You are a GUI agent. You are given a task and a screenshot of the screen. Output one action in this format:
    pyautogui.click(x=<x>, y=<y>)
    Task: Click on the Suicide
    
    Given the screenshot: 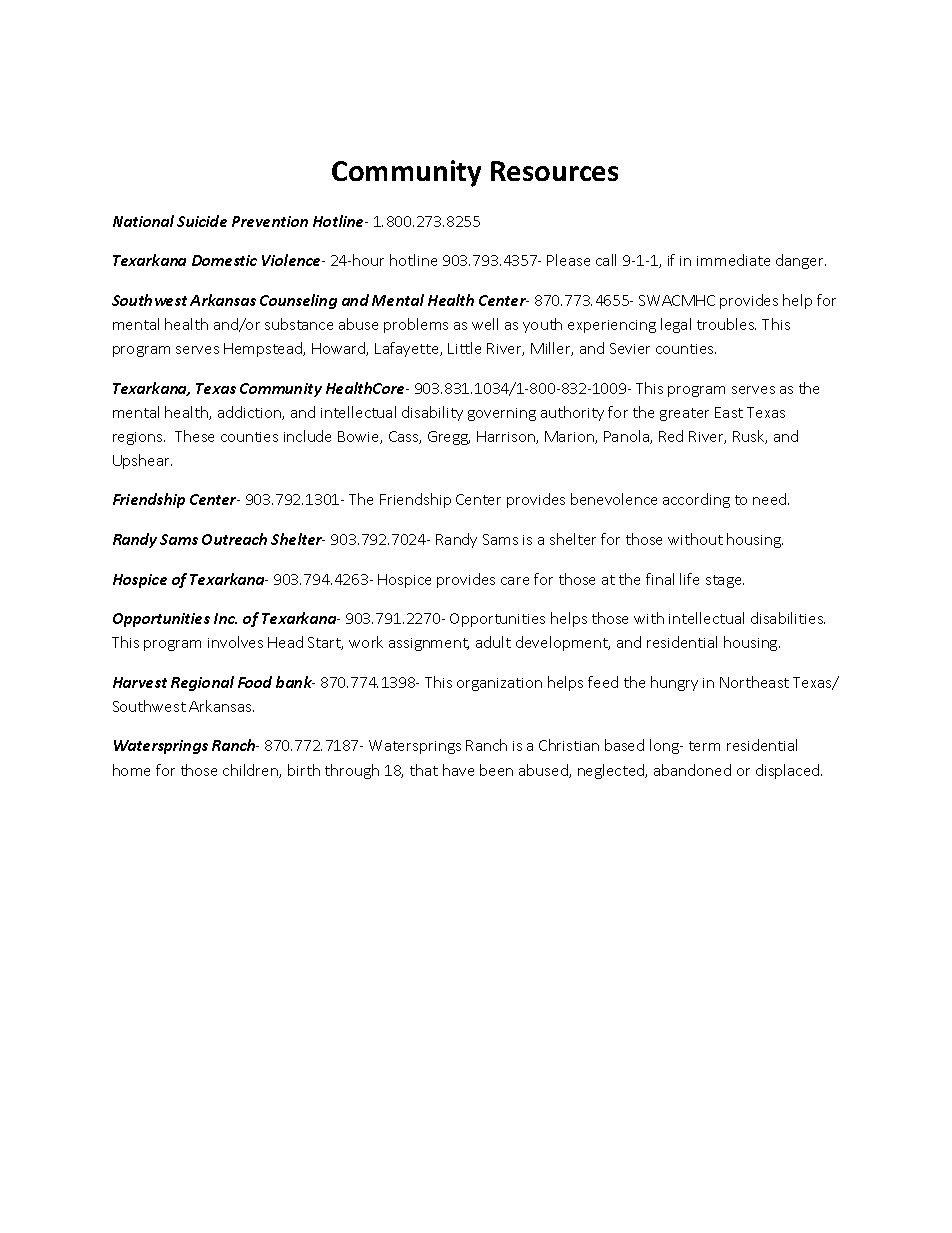 What is the action you would take?
    pyautogui.click(x=202, y=221)
